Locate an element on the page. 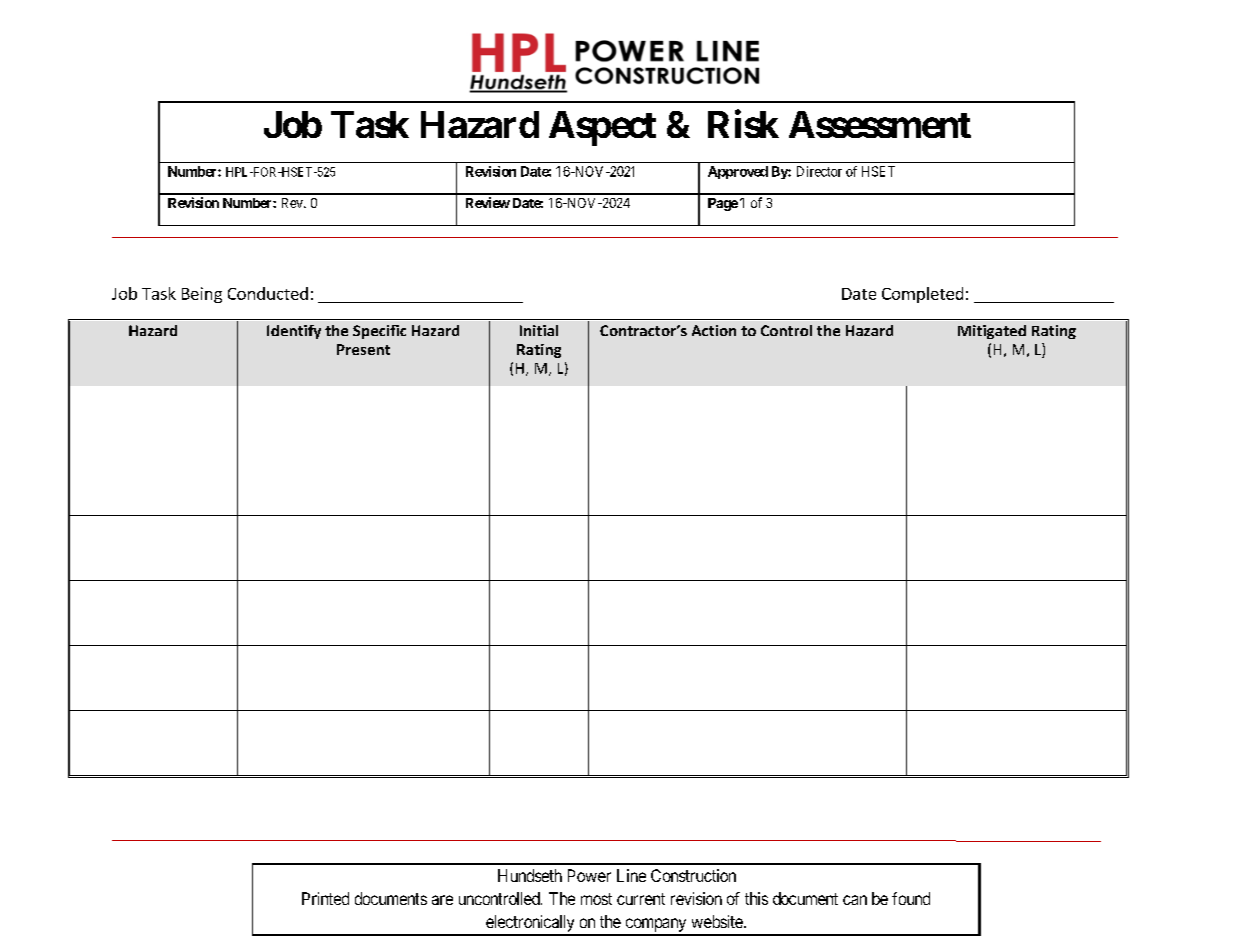  are is located at coordinates (442, 900).
